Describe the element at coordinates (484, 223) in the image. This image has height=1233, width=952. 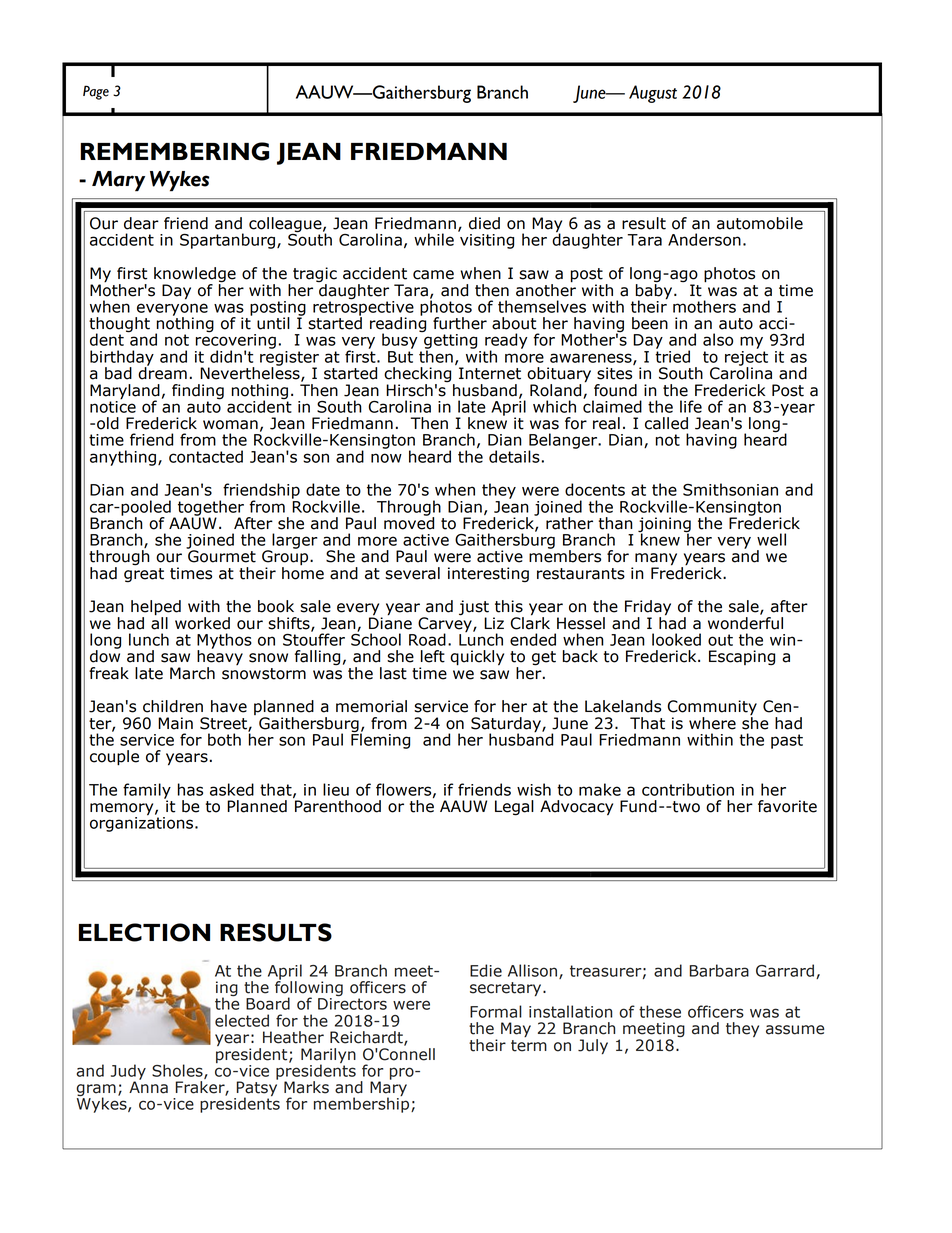
I see `died` at that location.
